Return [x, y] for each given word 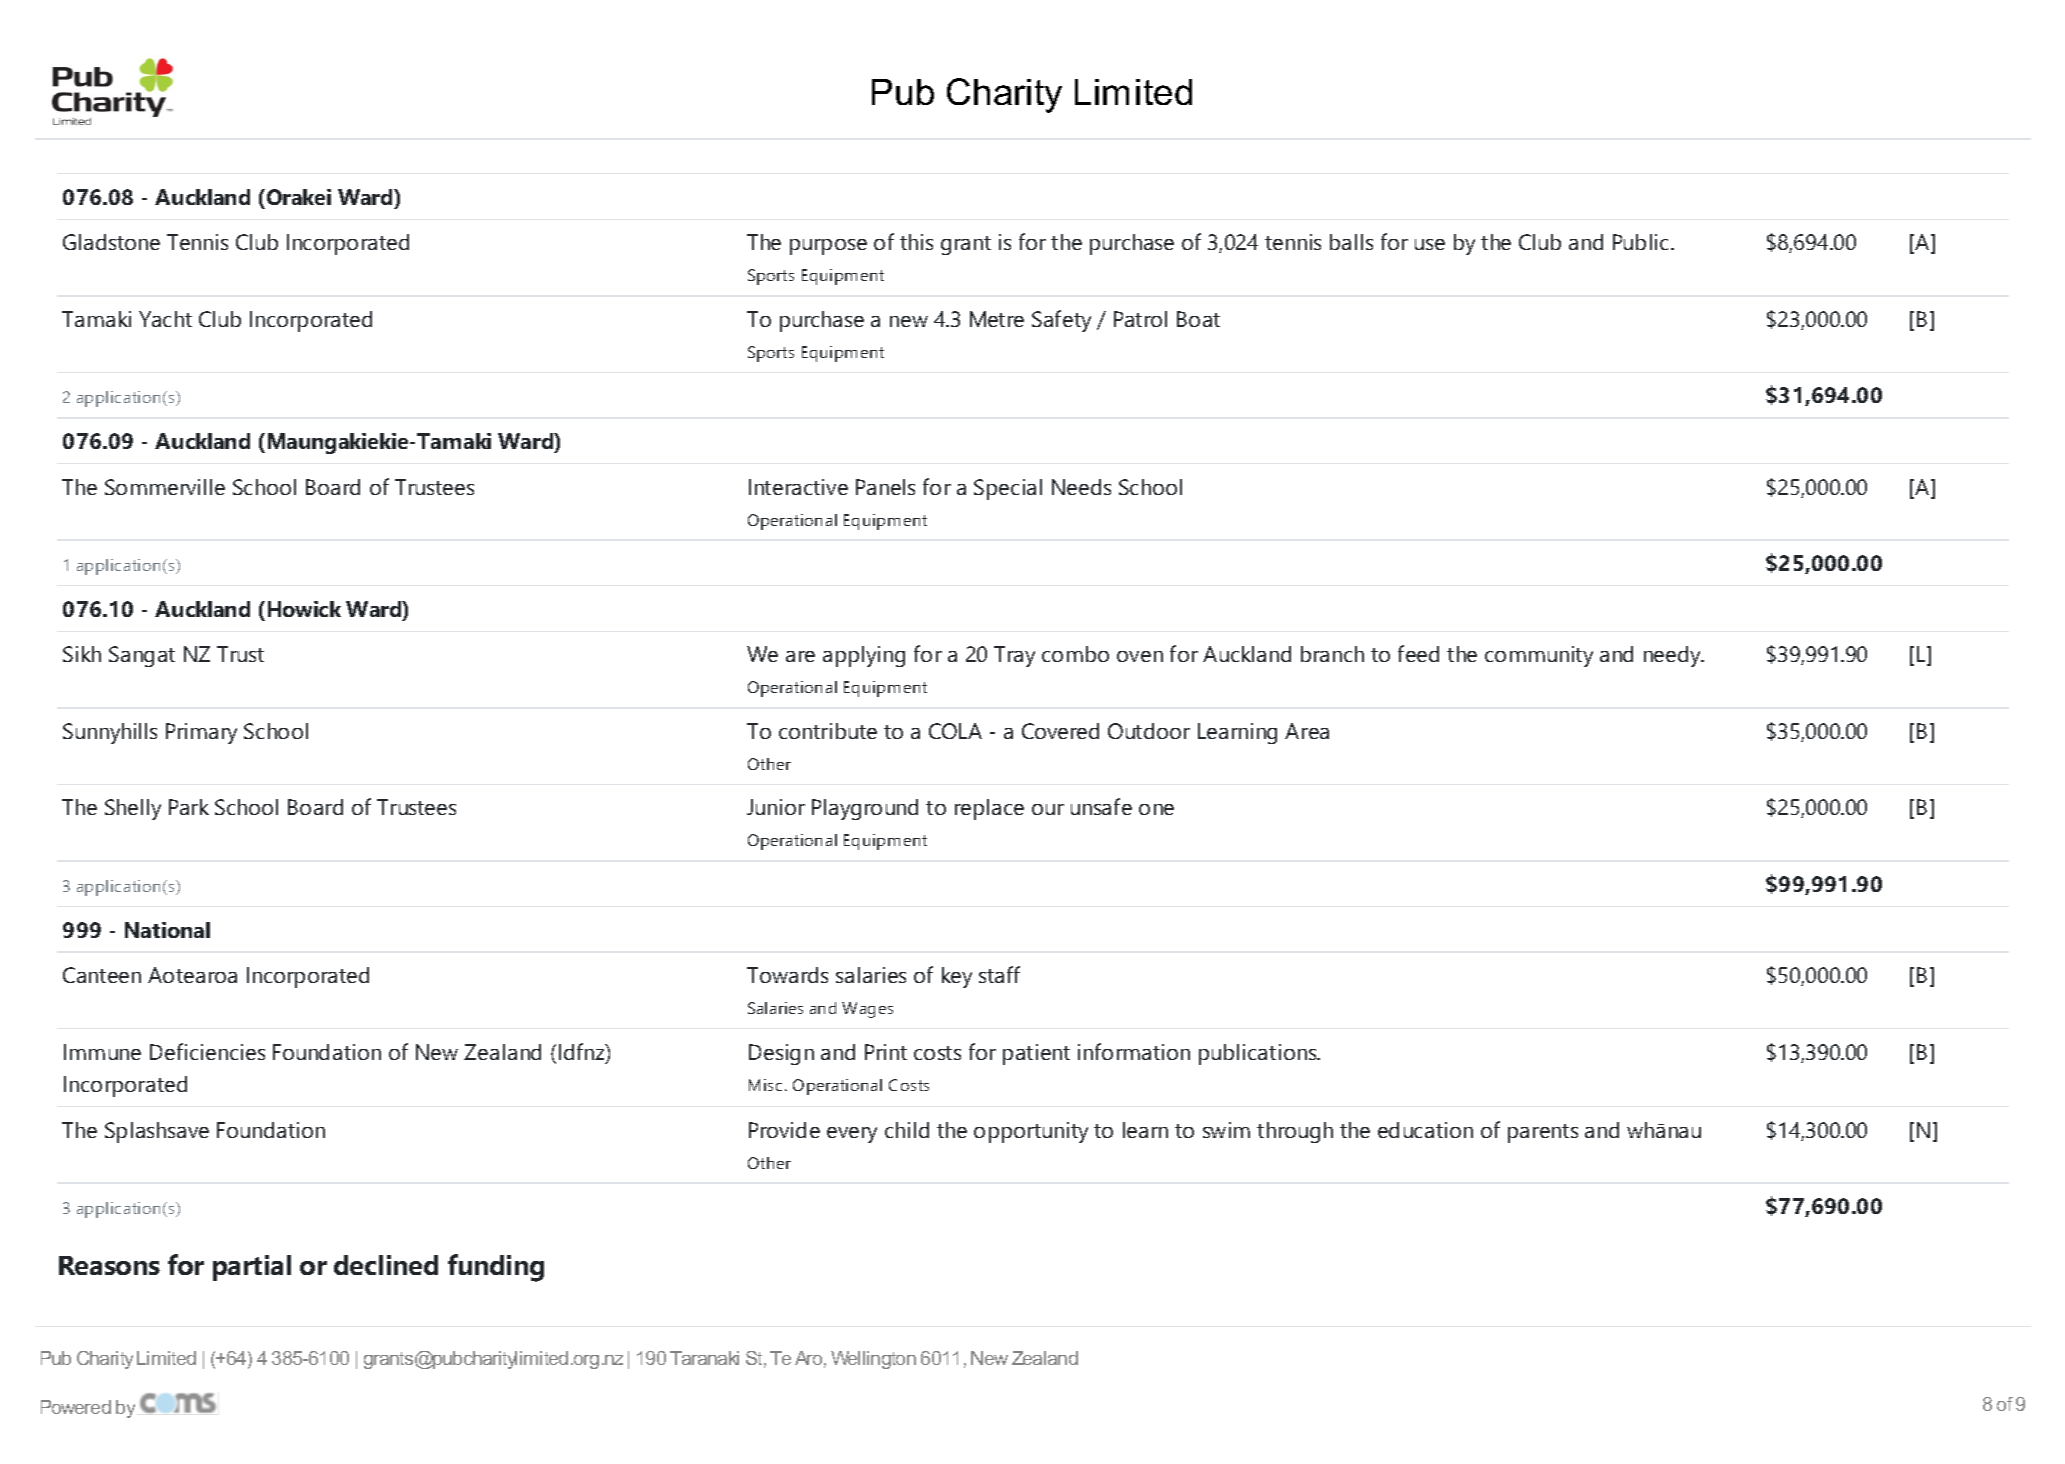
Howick [304, 609]
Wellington [873, 1360]
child [907, 1130]
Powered [76, 1407]
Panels [885, 487]
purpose [828, 247]
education [1425, 1130]
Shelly [133, 809]
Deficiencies [207, 1051]
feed [1418, 653]
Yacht [165, 319]
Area [1307, 731]
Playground [865, 809]
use [1430, 244]
